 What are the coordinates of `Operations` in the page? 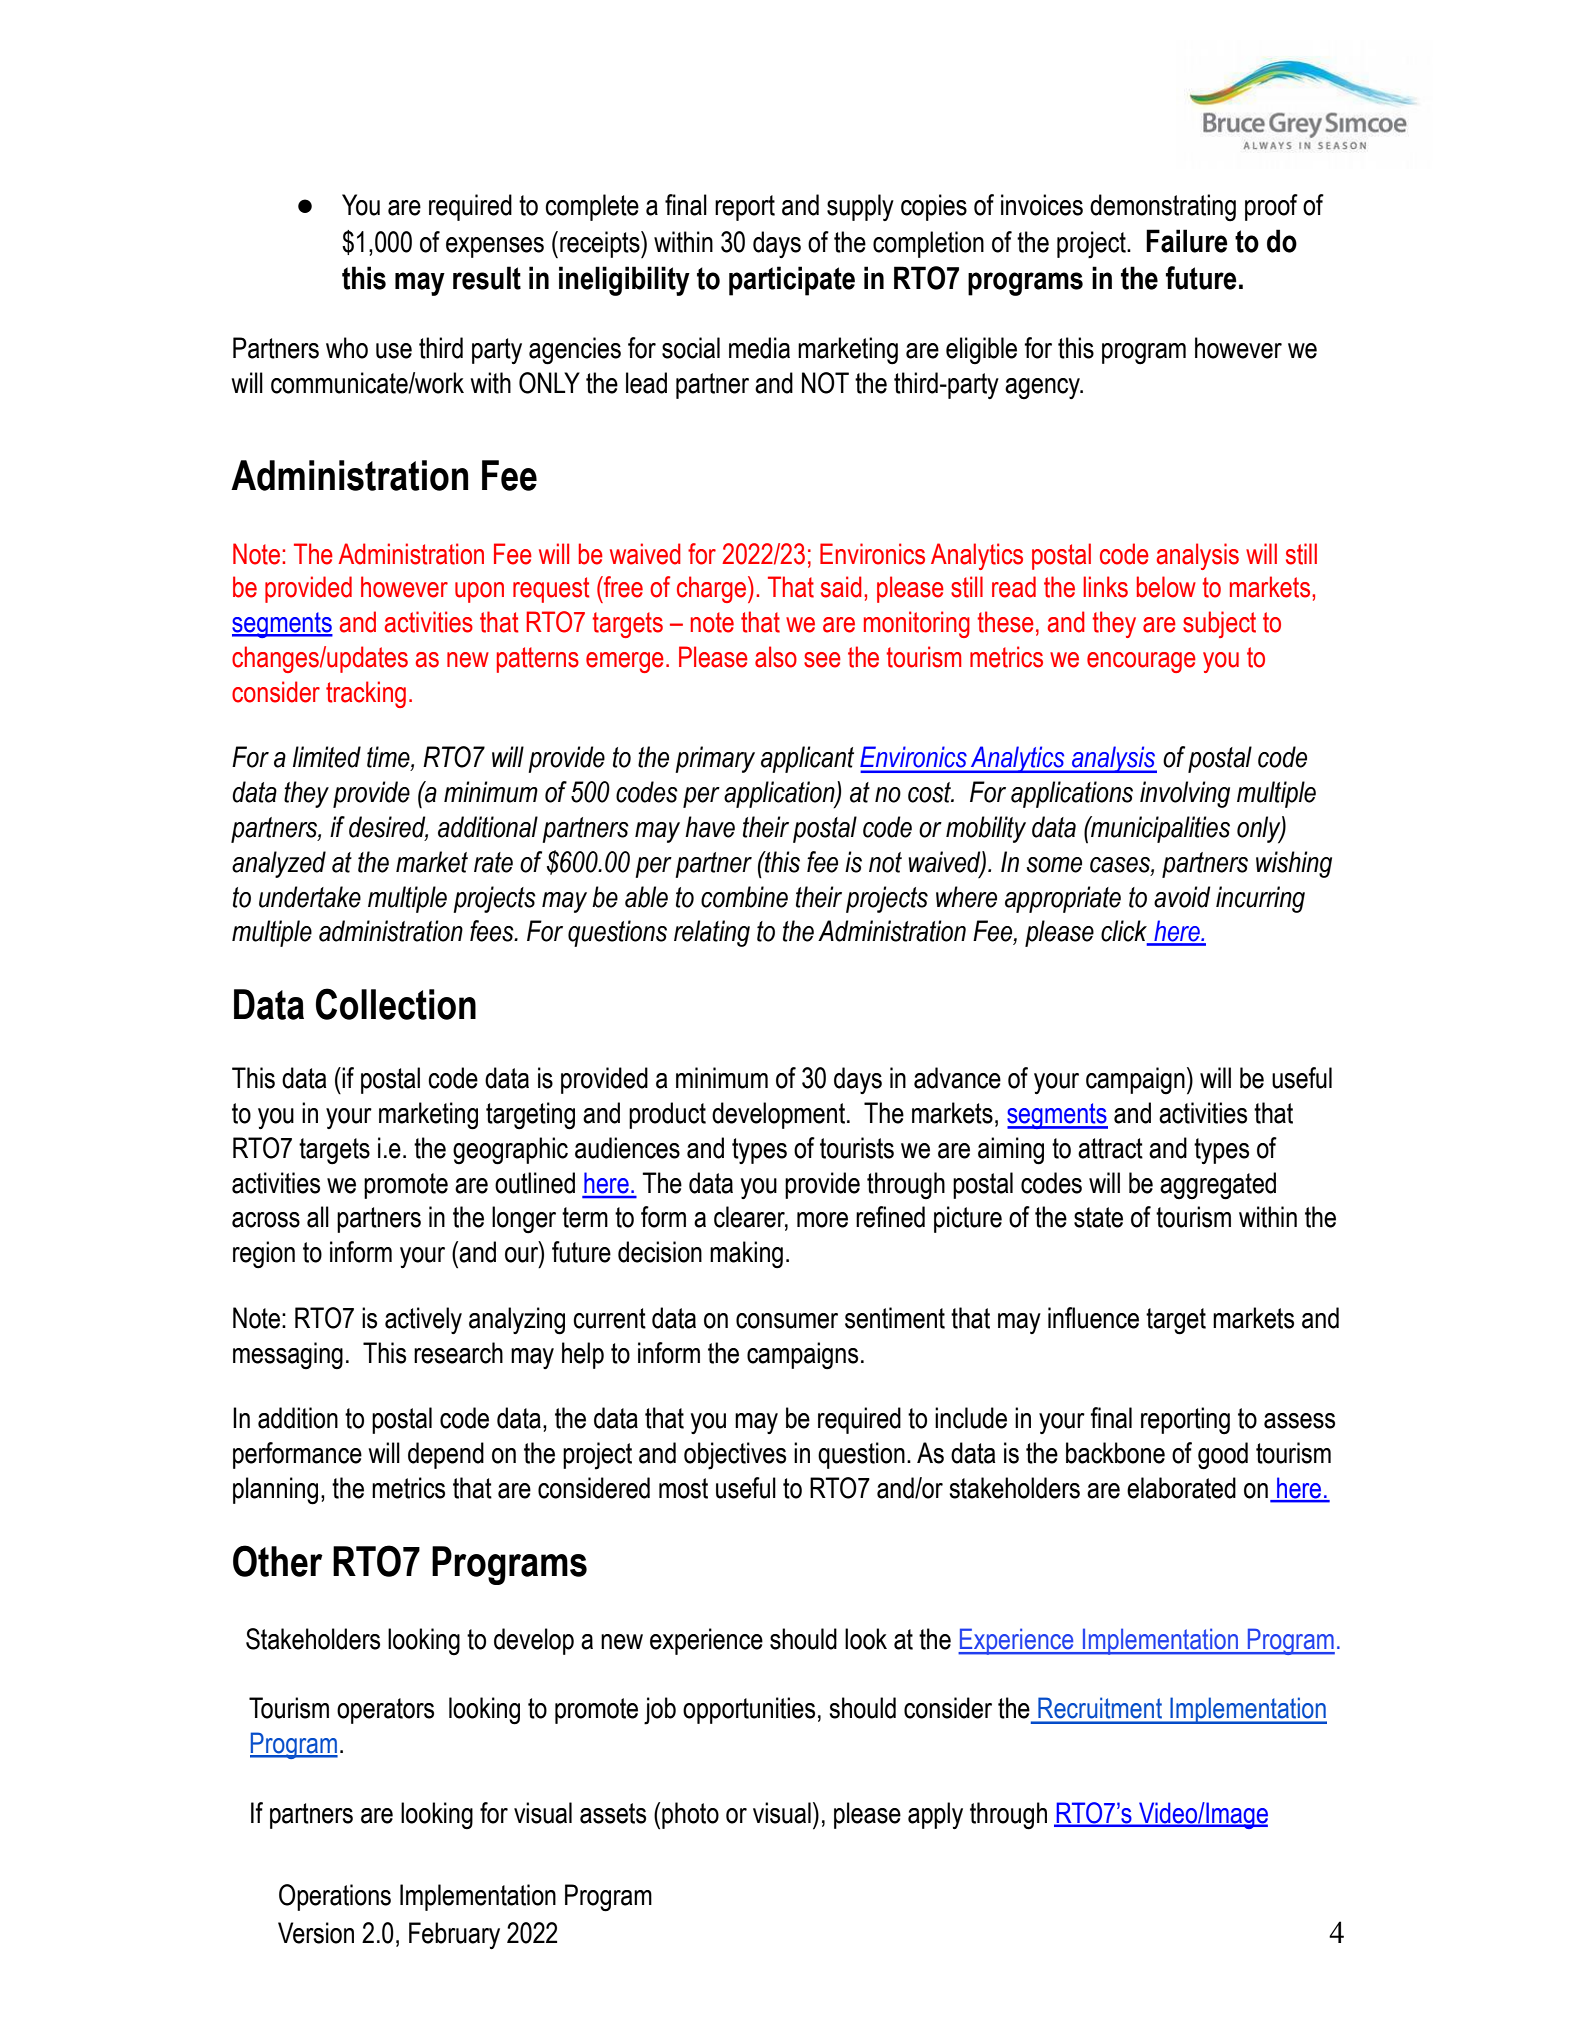 It's located at (335, 1897).
